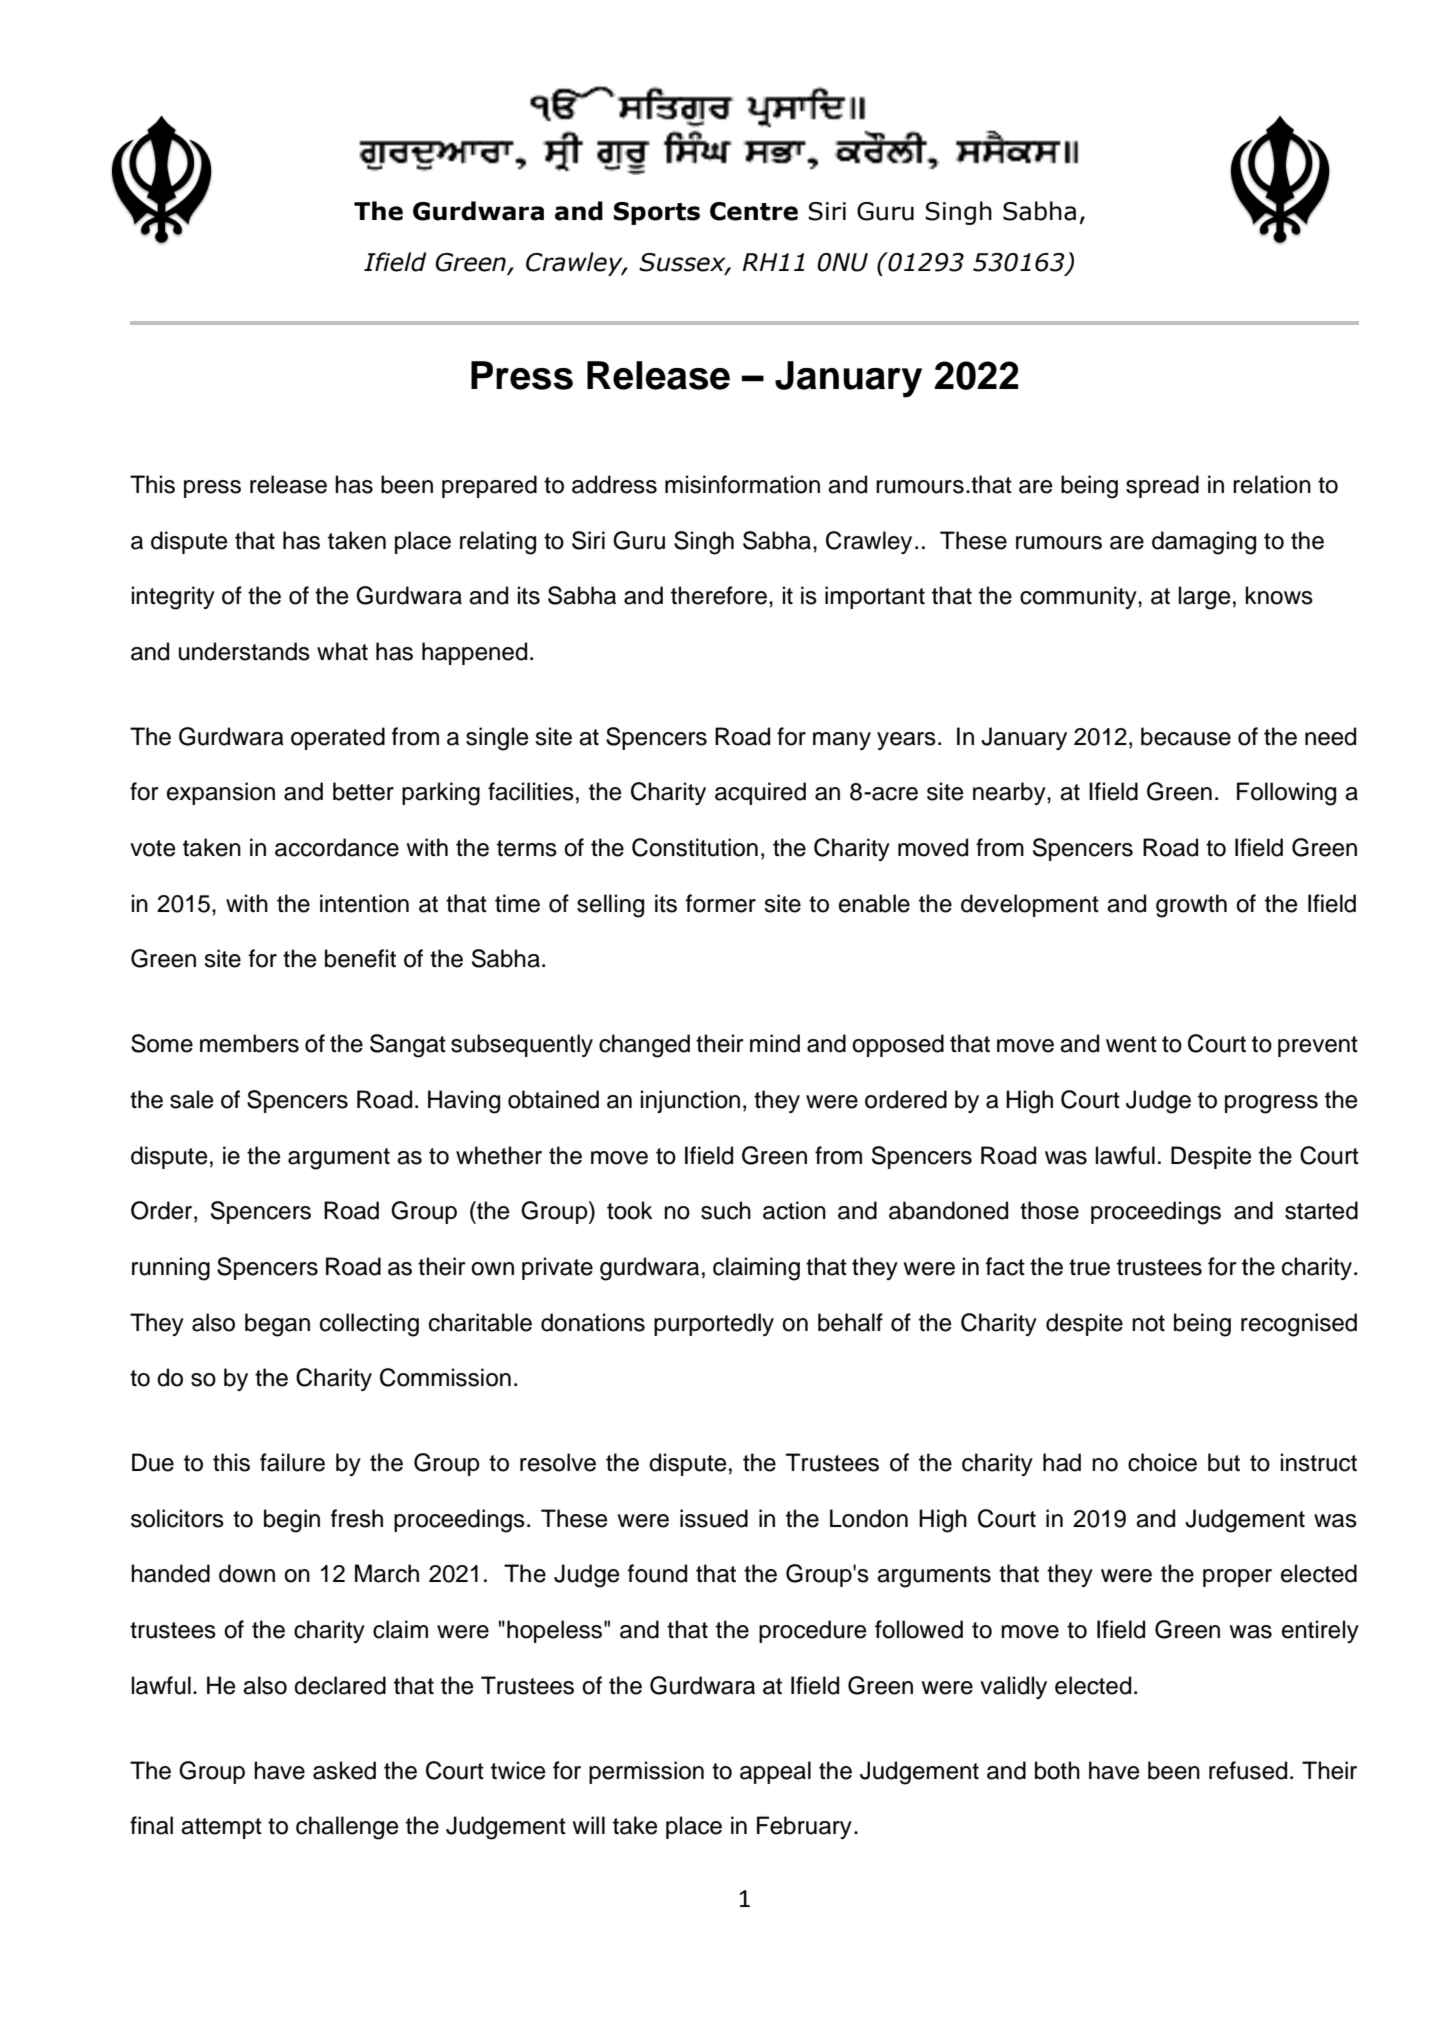 This screenshot has width=1441, height=2038. What do you see at coordinates (754, 211) in the screenshot?
I see `Centre` at bounding box center [754, 211].
